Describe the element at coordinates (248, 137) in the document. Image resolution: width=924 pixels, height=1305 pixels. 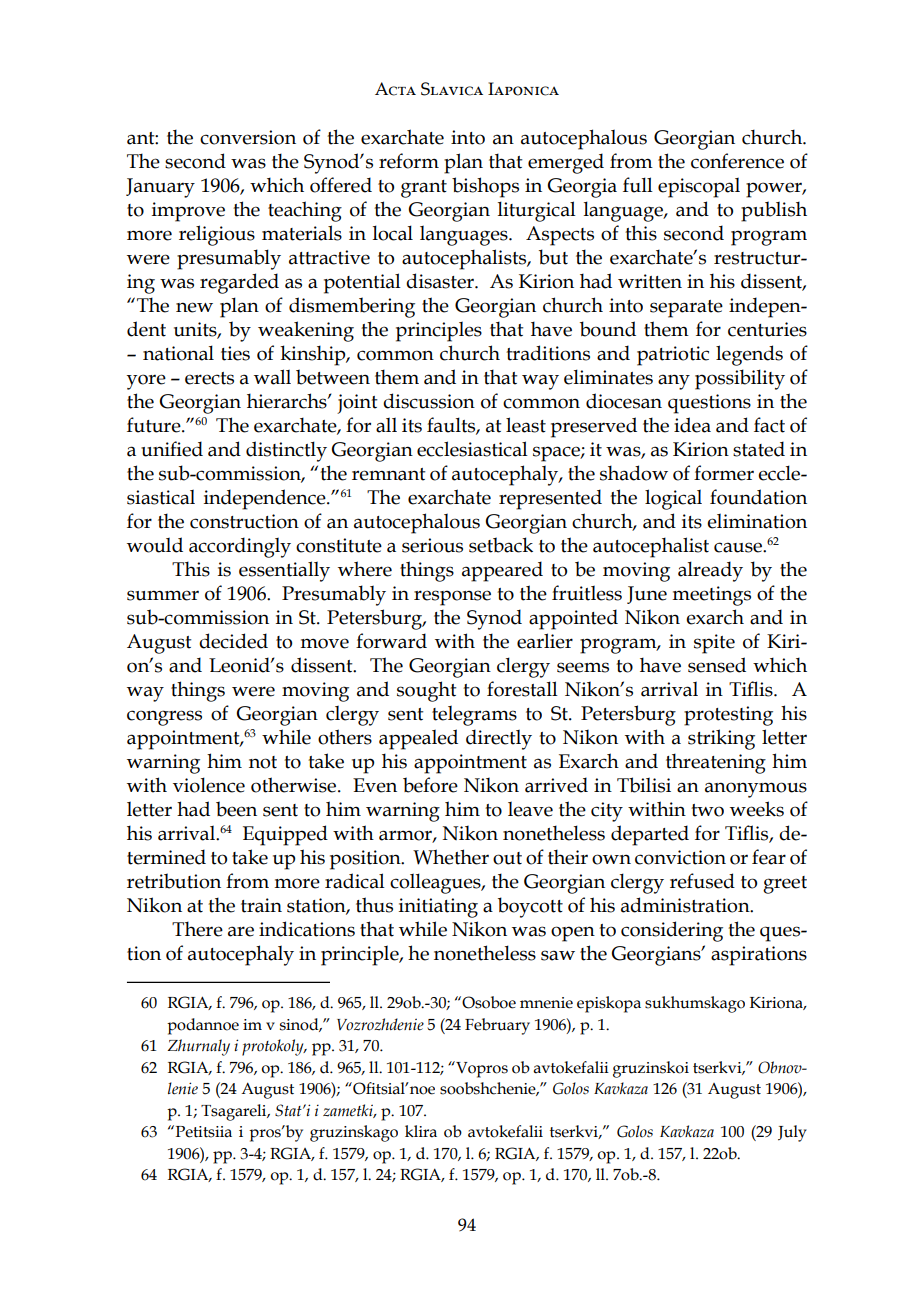
I see `conversion` at that location.
